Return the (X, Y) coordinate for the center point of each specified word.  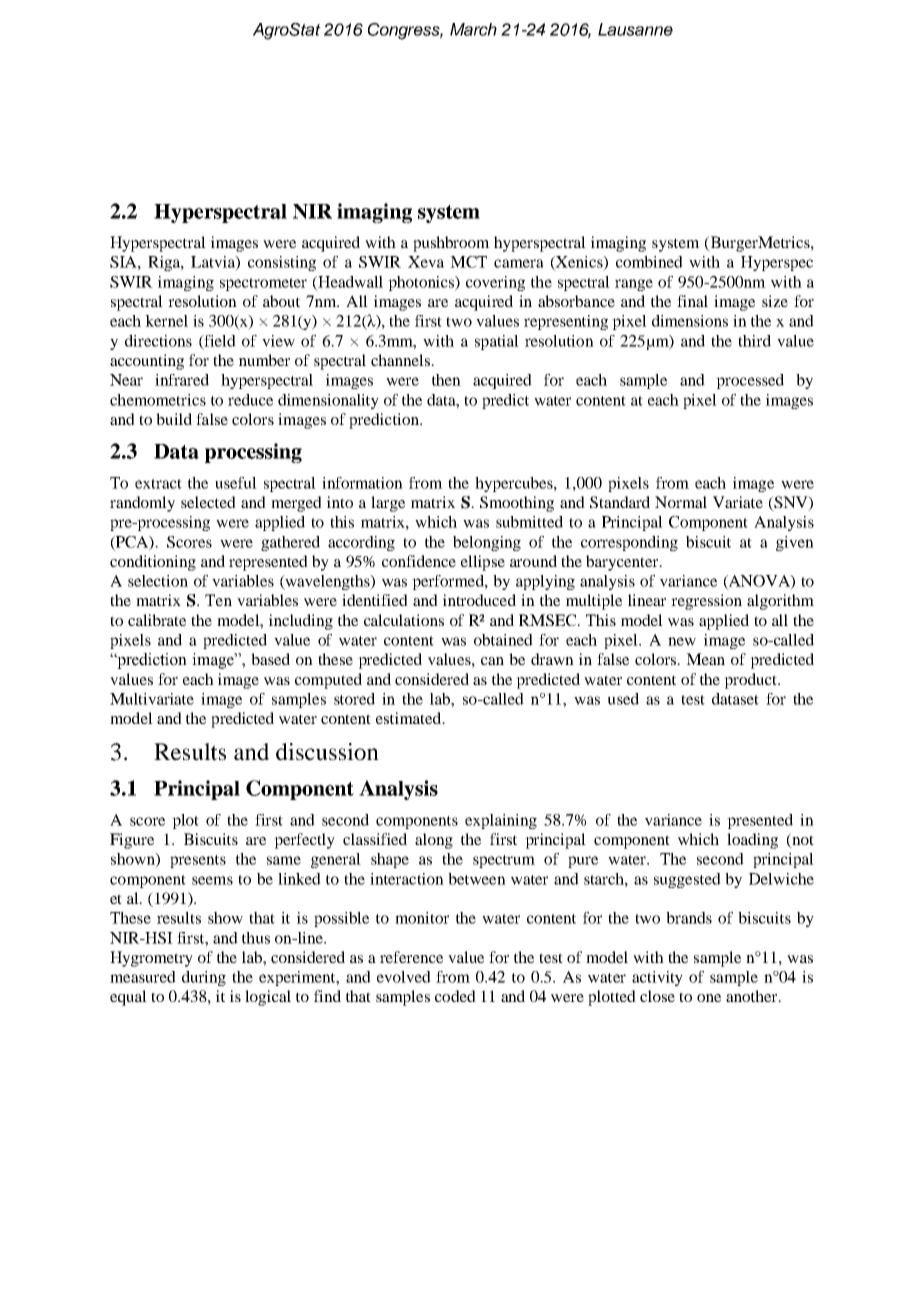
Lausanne (635, 29)
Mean (705, 659)
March (473, 29)
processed (750, 381)
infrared (182, 380)
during (204, 978)
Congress (405, 31)
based (270, 659)
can (492, 661)
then (446, 380)
